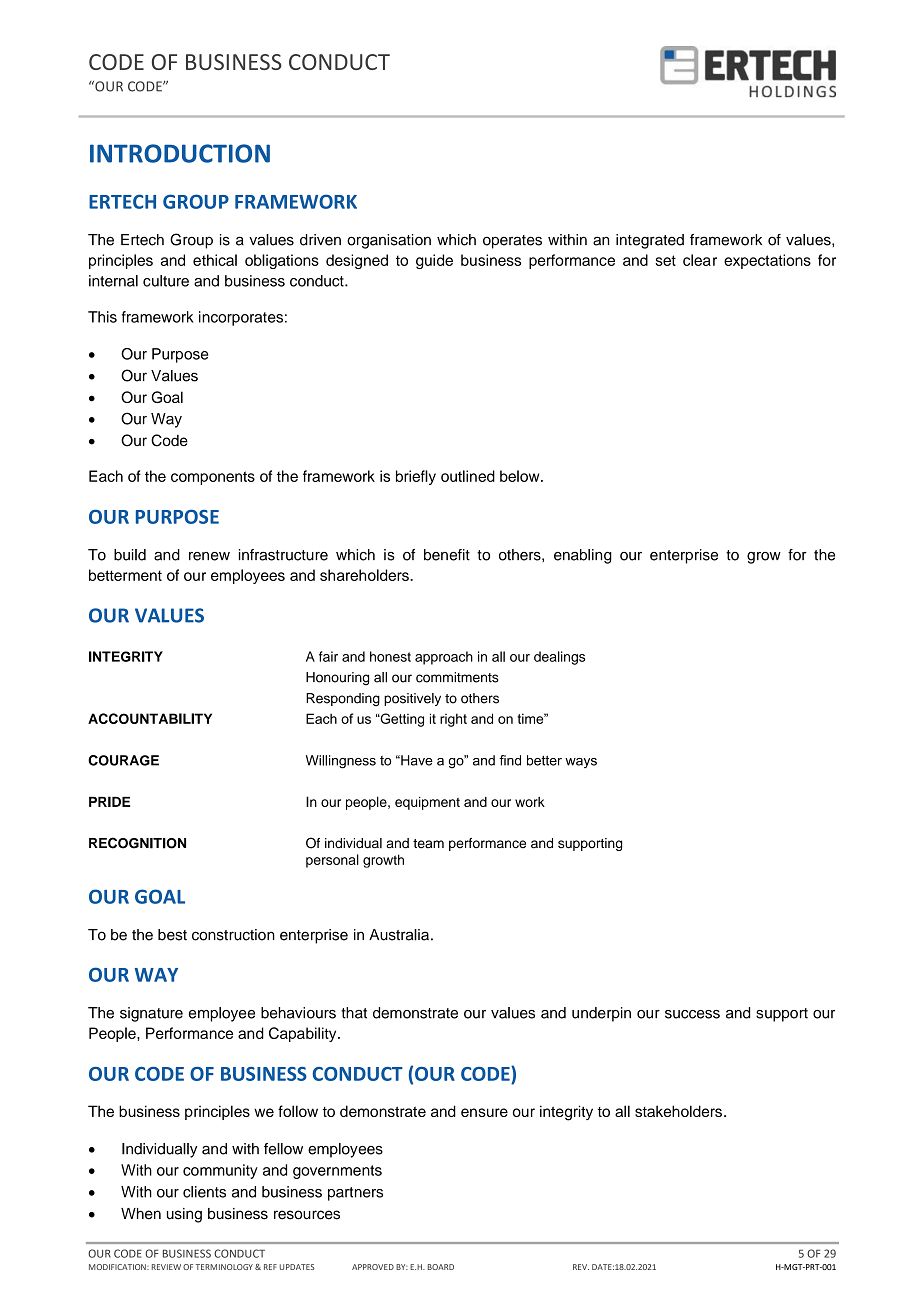  What do you see at coordinates (583, 556) in the screenshot?
I see `enabling` at bounding box center [583, 556].
